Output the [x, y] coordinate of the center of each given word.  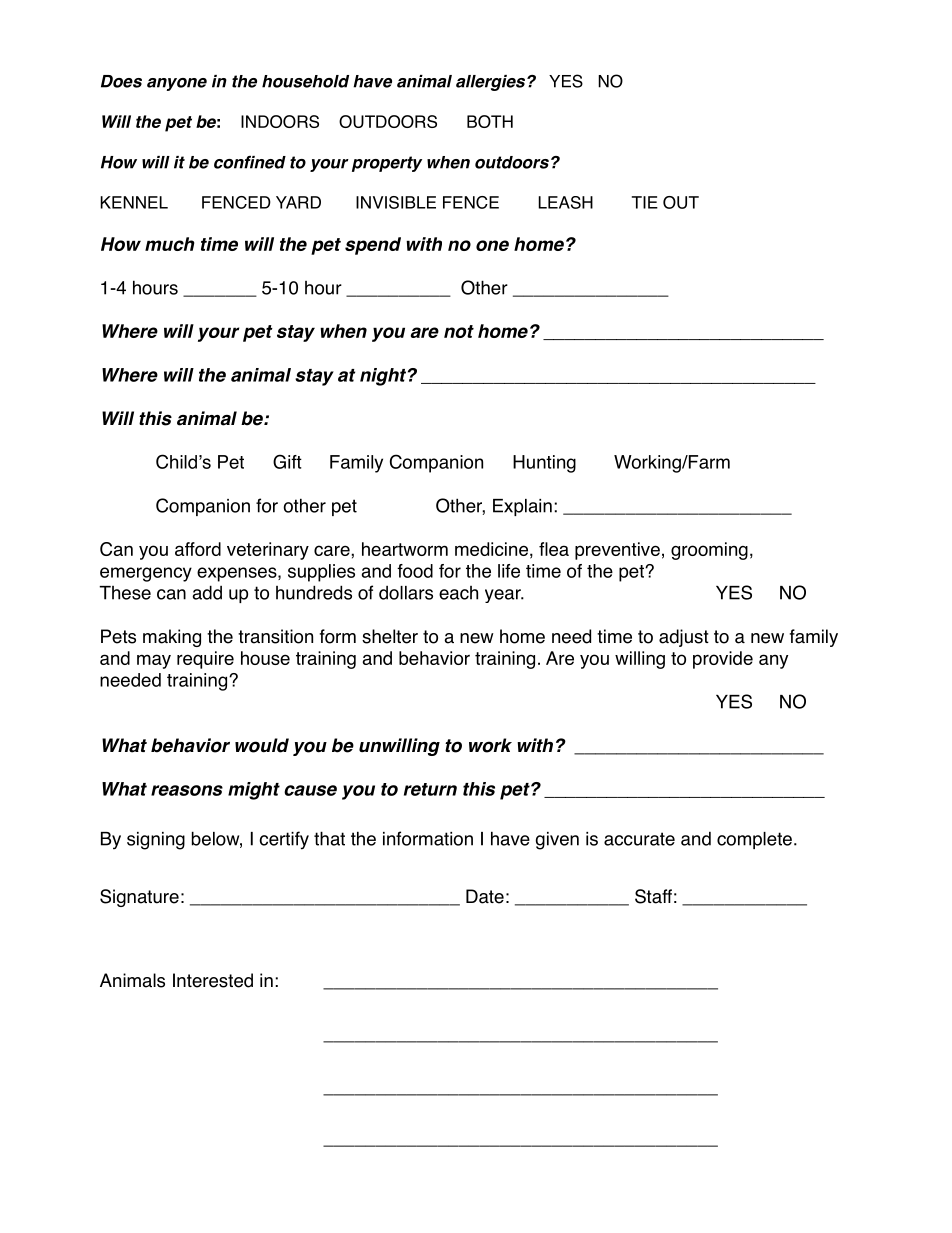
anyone [177, 84]
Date [485, 896]
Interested [213, 980]
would [262, 745]
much [169, 244]
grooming [709, 551]
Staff [653, 896]
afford [198, 549]
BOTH [490, 121]
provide [723, 660]
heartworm [405, 549]
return [430, 789]
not [459, 331]
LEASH [565, 202]
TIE [645, 202]
